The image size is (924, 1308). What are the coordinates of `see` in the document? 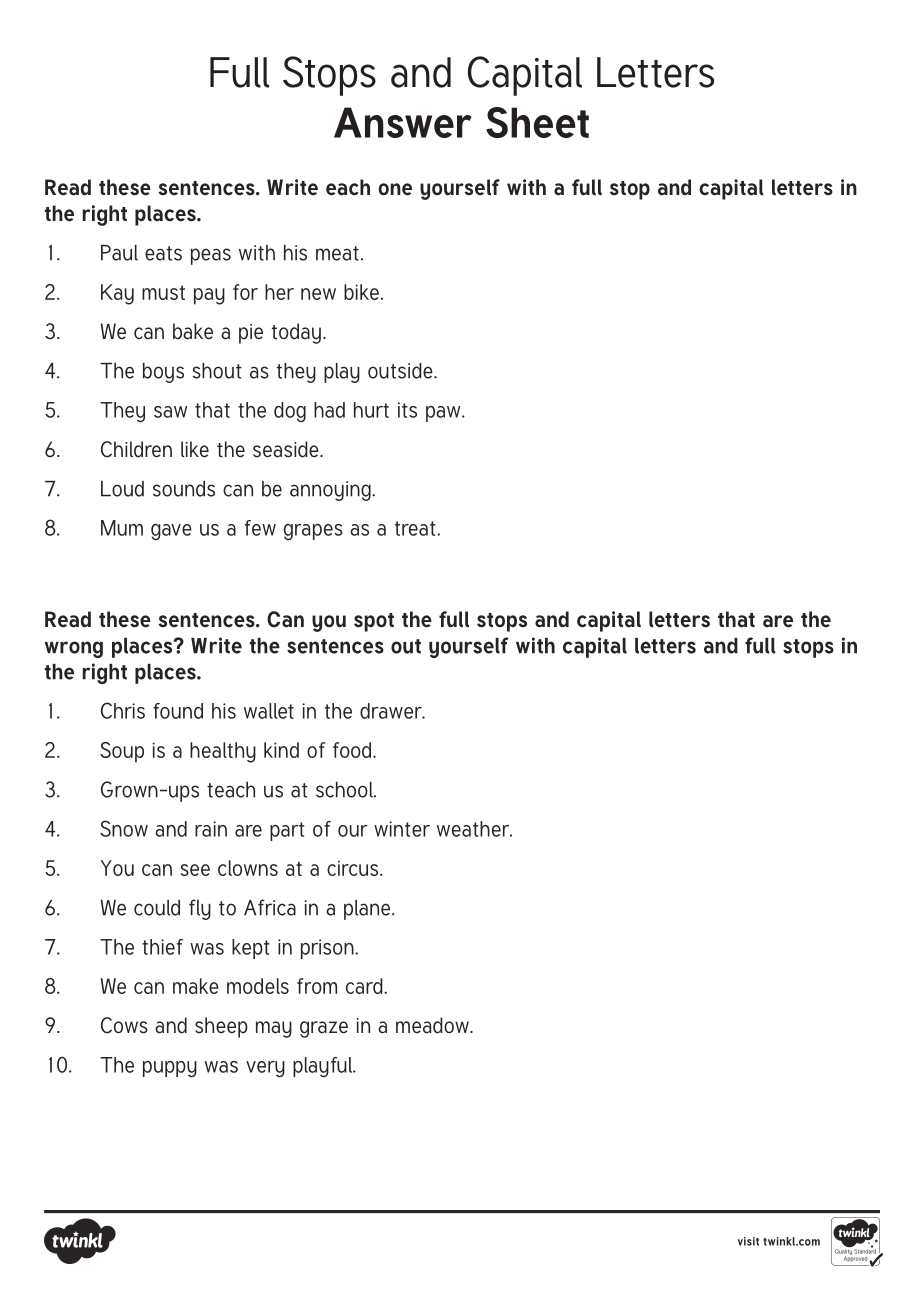 It's located at (195, 870).
